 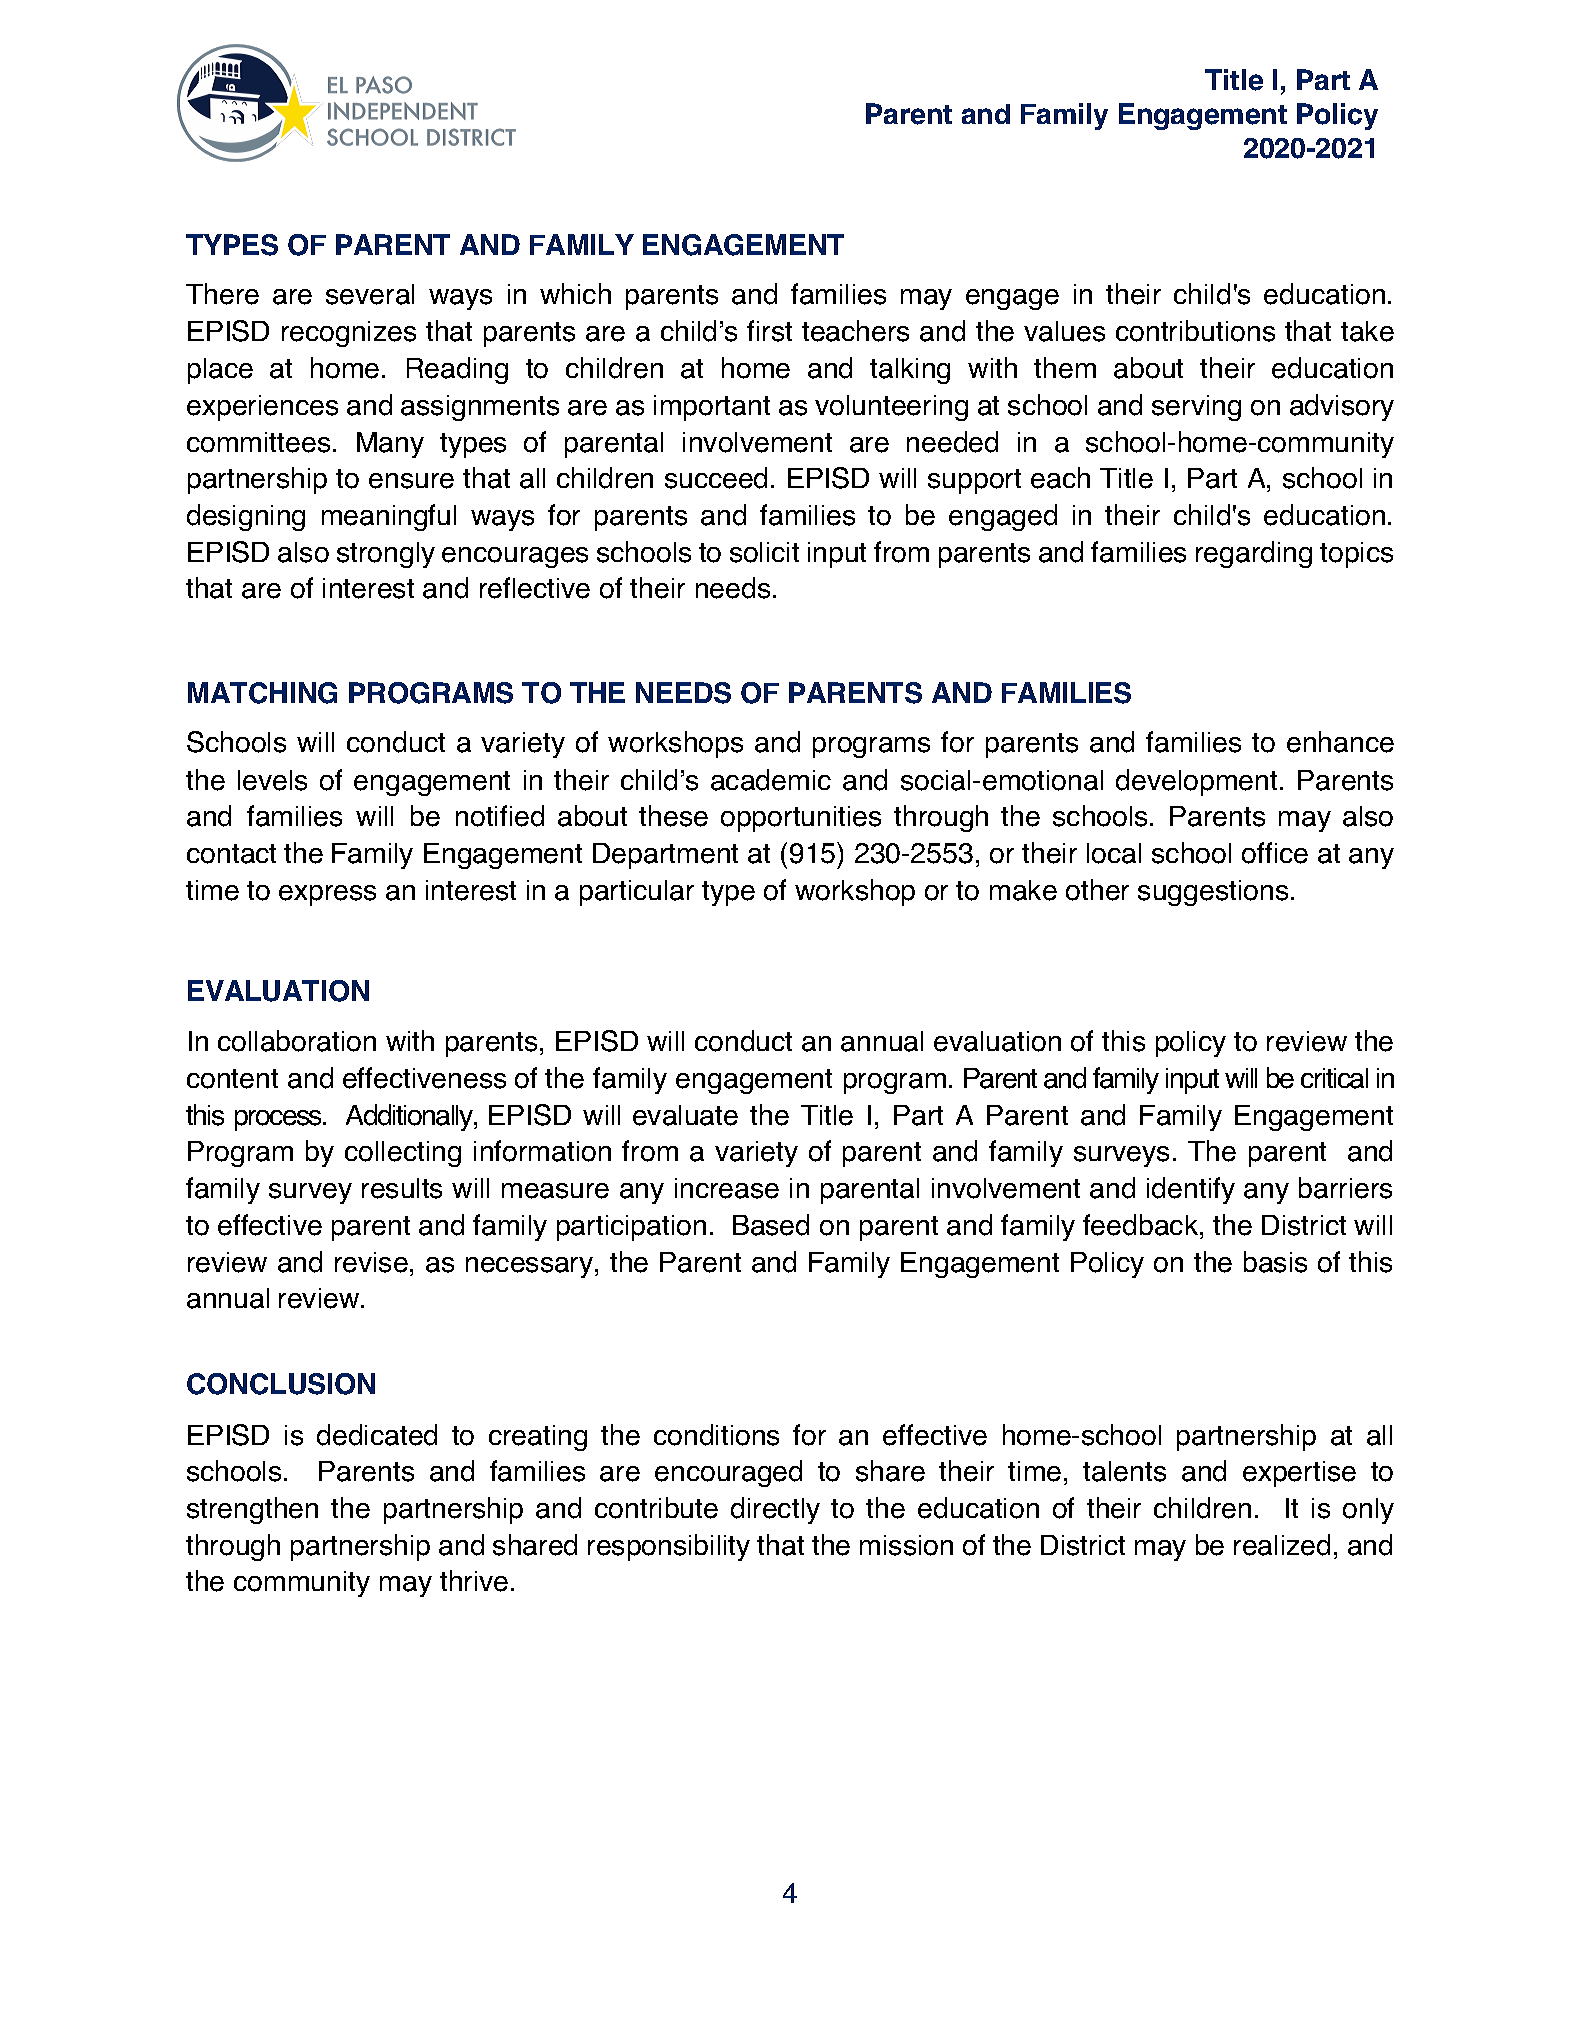 What do you see at coordinates (252, 1510) in the page?
I see `strengthen` at bounding box center [252, 1510].
